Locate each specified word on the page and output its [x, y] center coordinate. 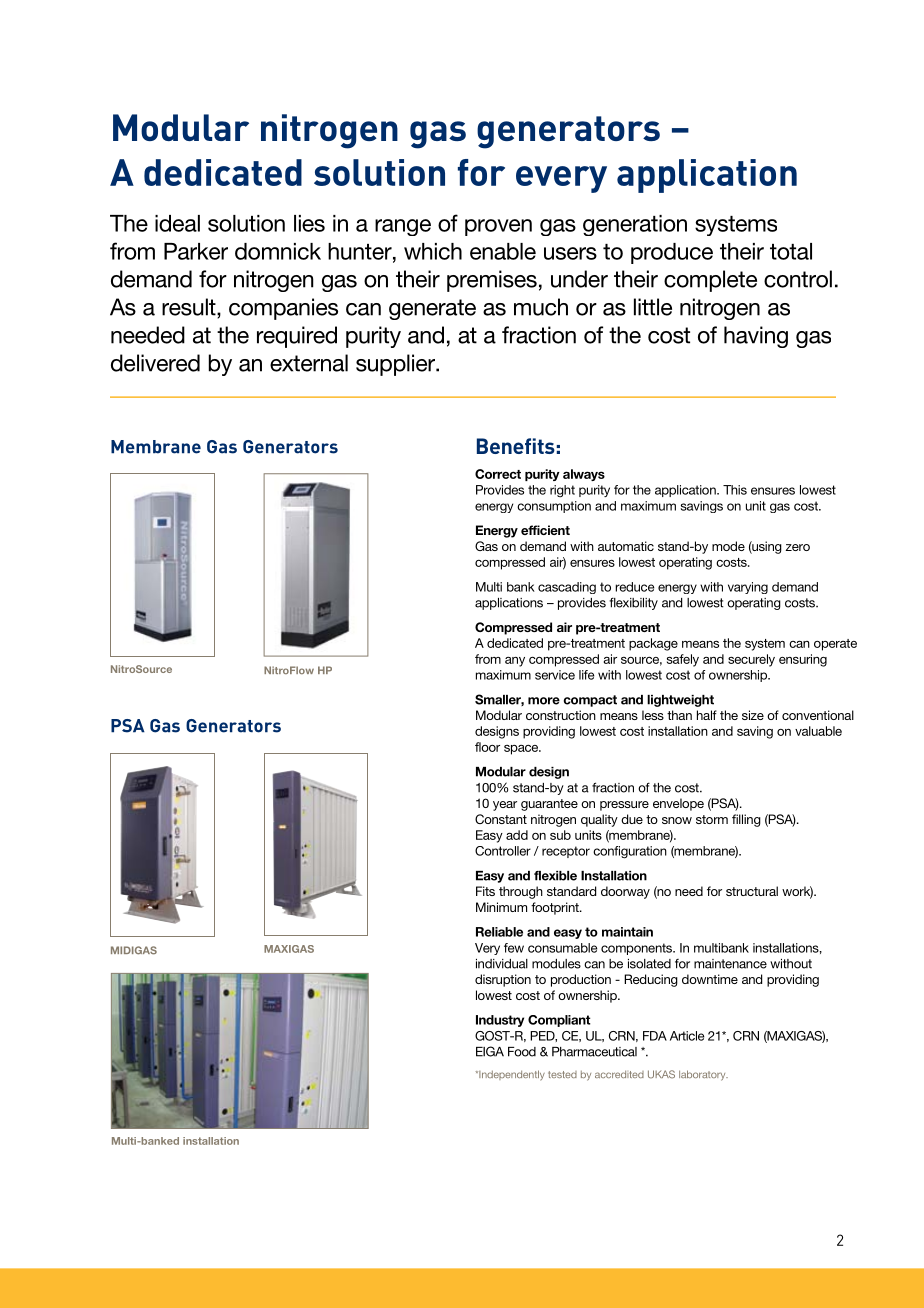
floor [487, 747]
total [791, 251]
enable [503, 251]
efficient [545, 530]
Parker [196, 251]
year [505, 806]
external [309, 363]
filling [746, 820]
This [735, 490]
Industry [500, 1021]
